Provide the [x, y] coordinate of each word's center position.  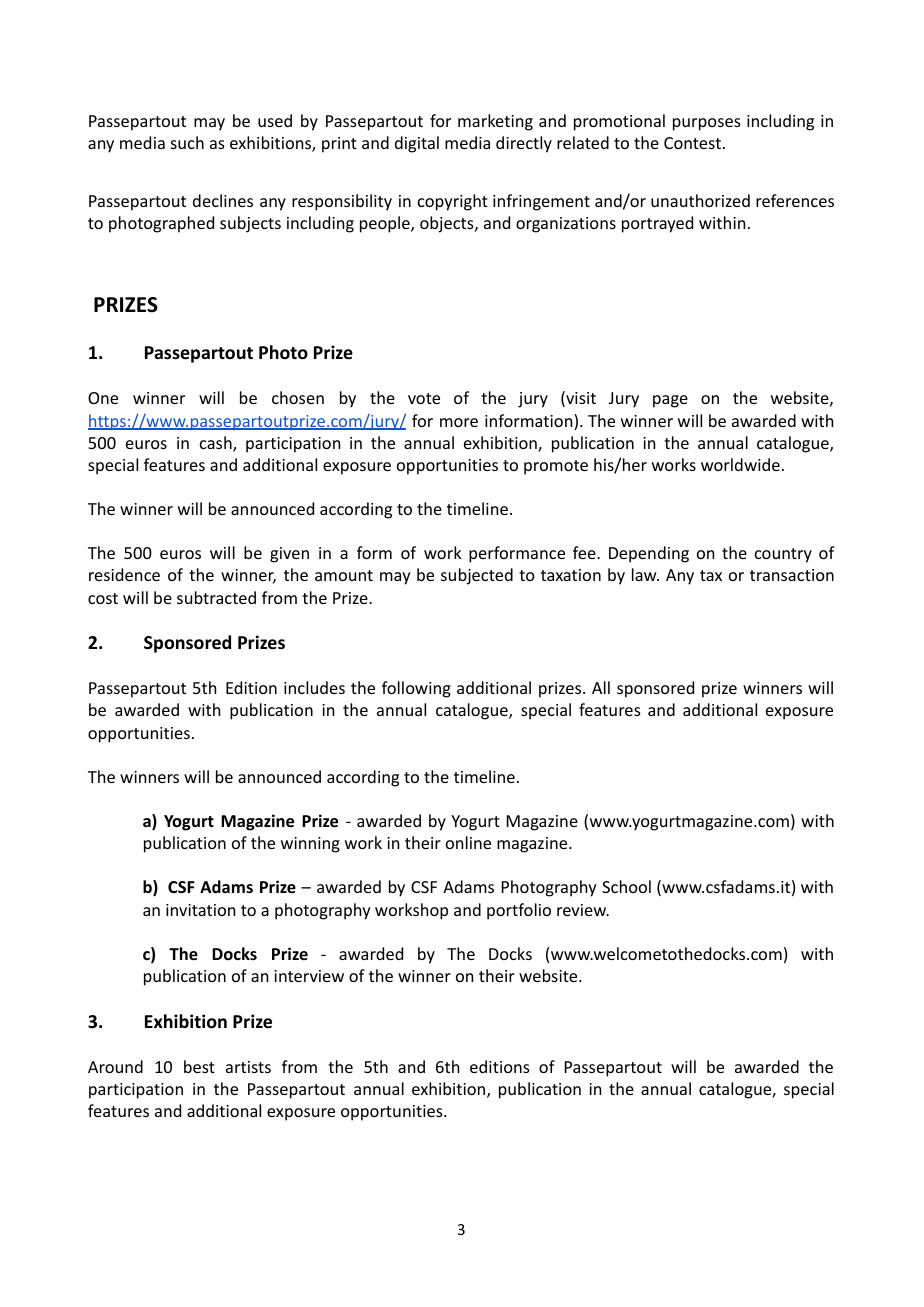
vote [424, 398]
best [199, 1066]
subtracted [216, 597]
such [187, 142]
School [626, 886]
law [645, 574]
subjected [477, 576]
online [468, 842]
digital [417, 144]
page [670, 401]
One [103, 398]
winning [310, 845]
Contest [692, 143]
